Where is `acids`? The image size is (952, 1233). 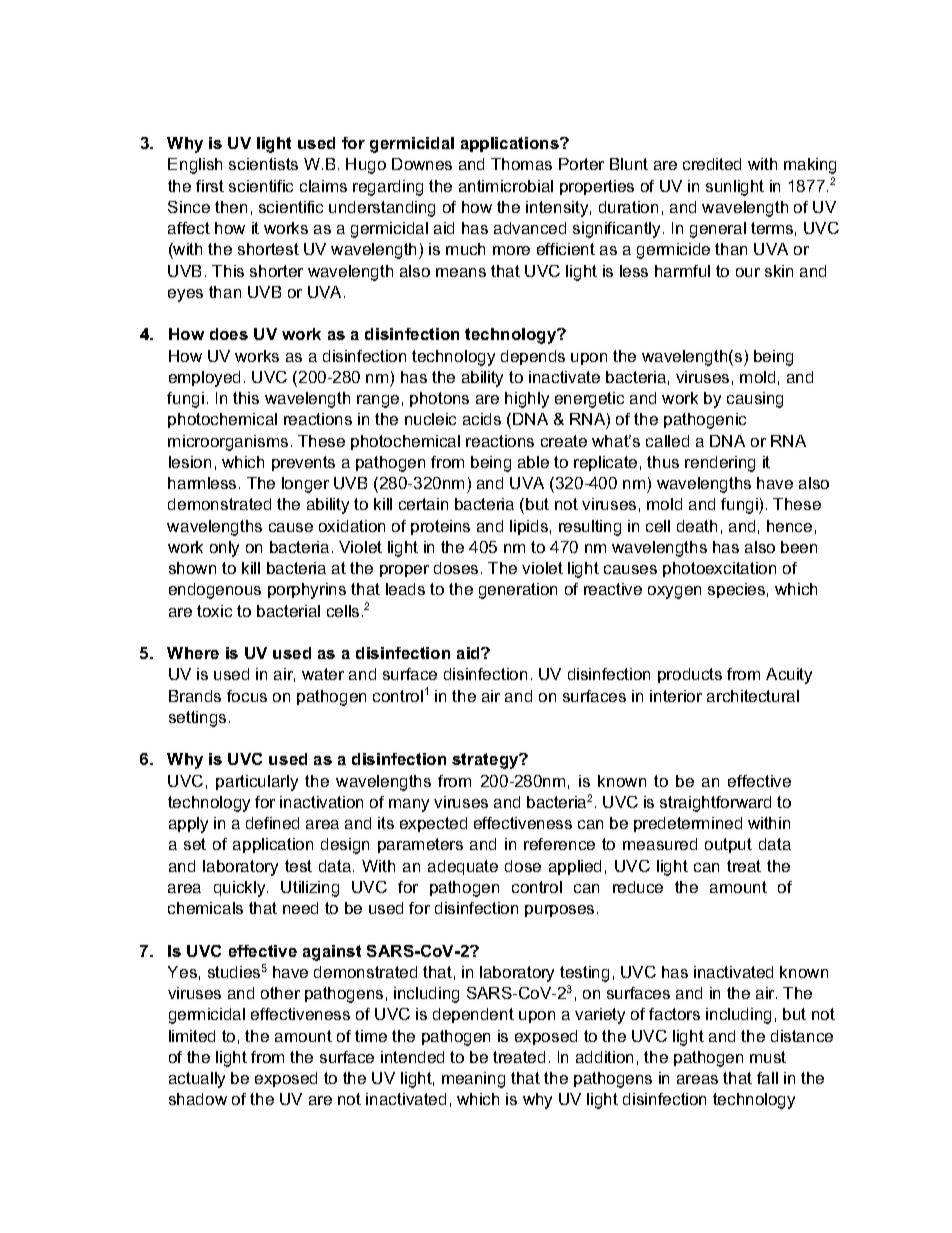
acids is located at coordinates (482, 419).
